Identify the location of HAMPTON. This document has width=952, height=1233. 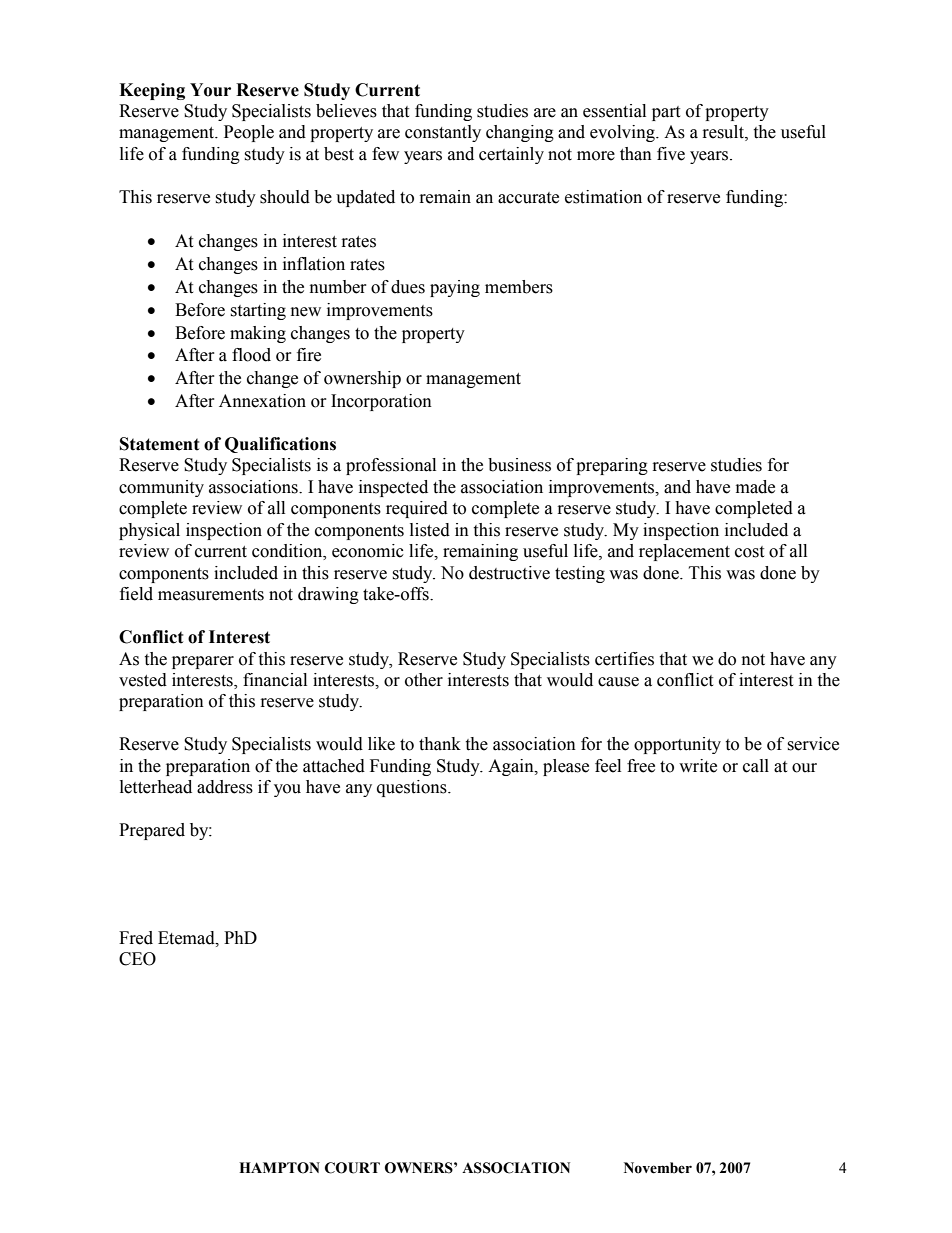
(279, 1168).
